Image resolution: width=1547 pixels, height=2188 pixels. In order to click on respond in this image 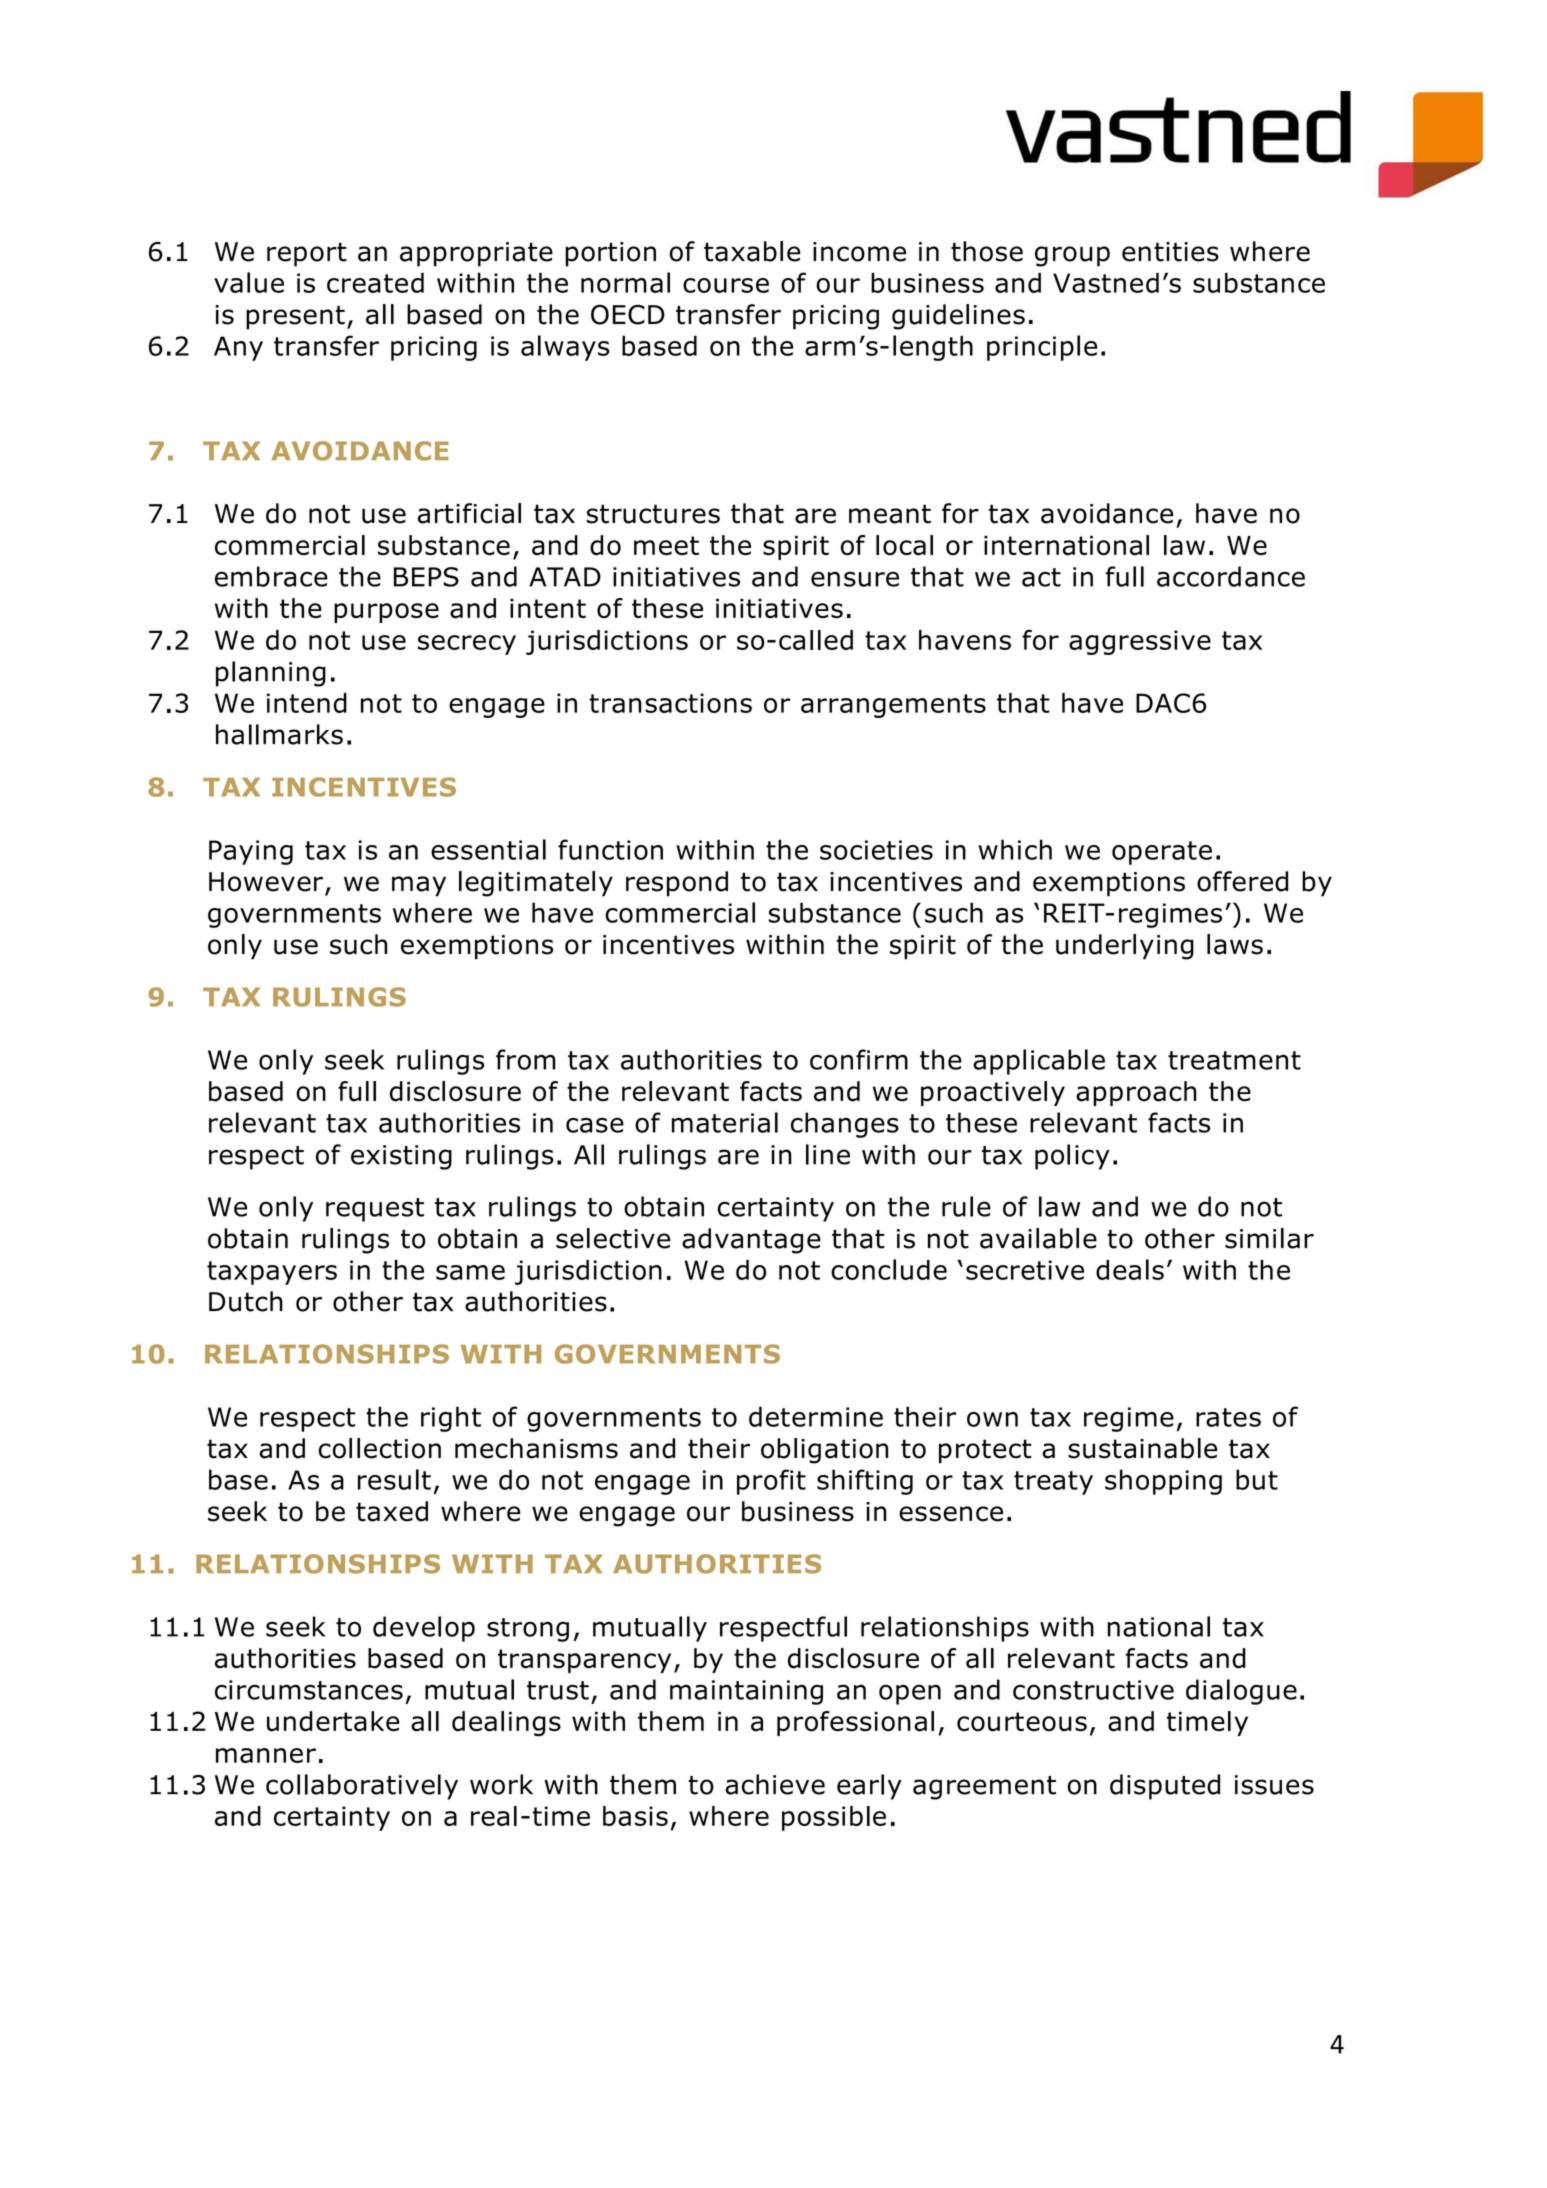, I will do `click(677, 884)`.
